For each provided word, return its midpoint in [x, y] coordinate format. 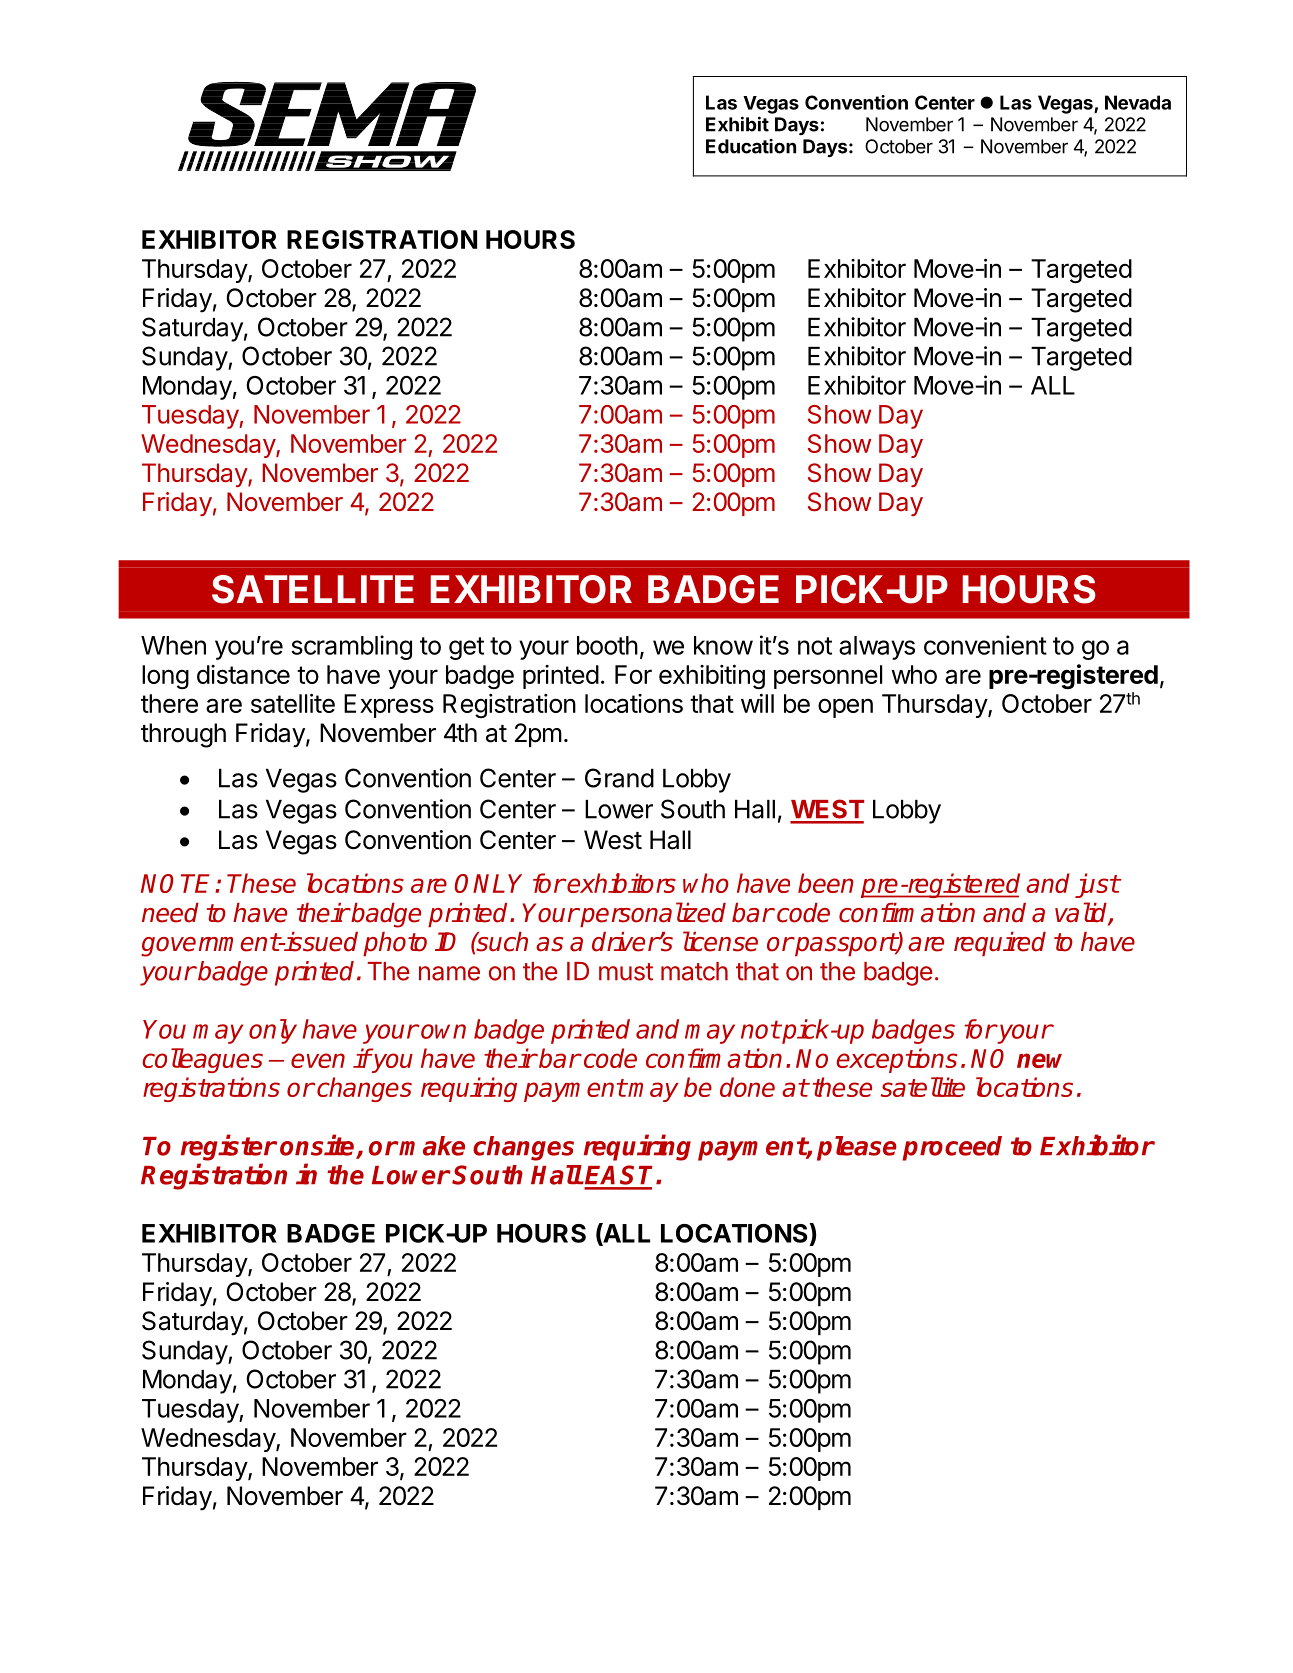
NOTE [178, 883]
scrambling [351, 647]
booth [607, 645]
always [877, 648]
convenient [985, 645]
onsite [318, 1146]
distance [243, 674]
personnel [828, 677]
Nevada [1138, 102]
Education [751, 146]
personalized [652, 915]
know [723, 645]
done [747, 1087]
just [1097, 885]
